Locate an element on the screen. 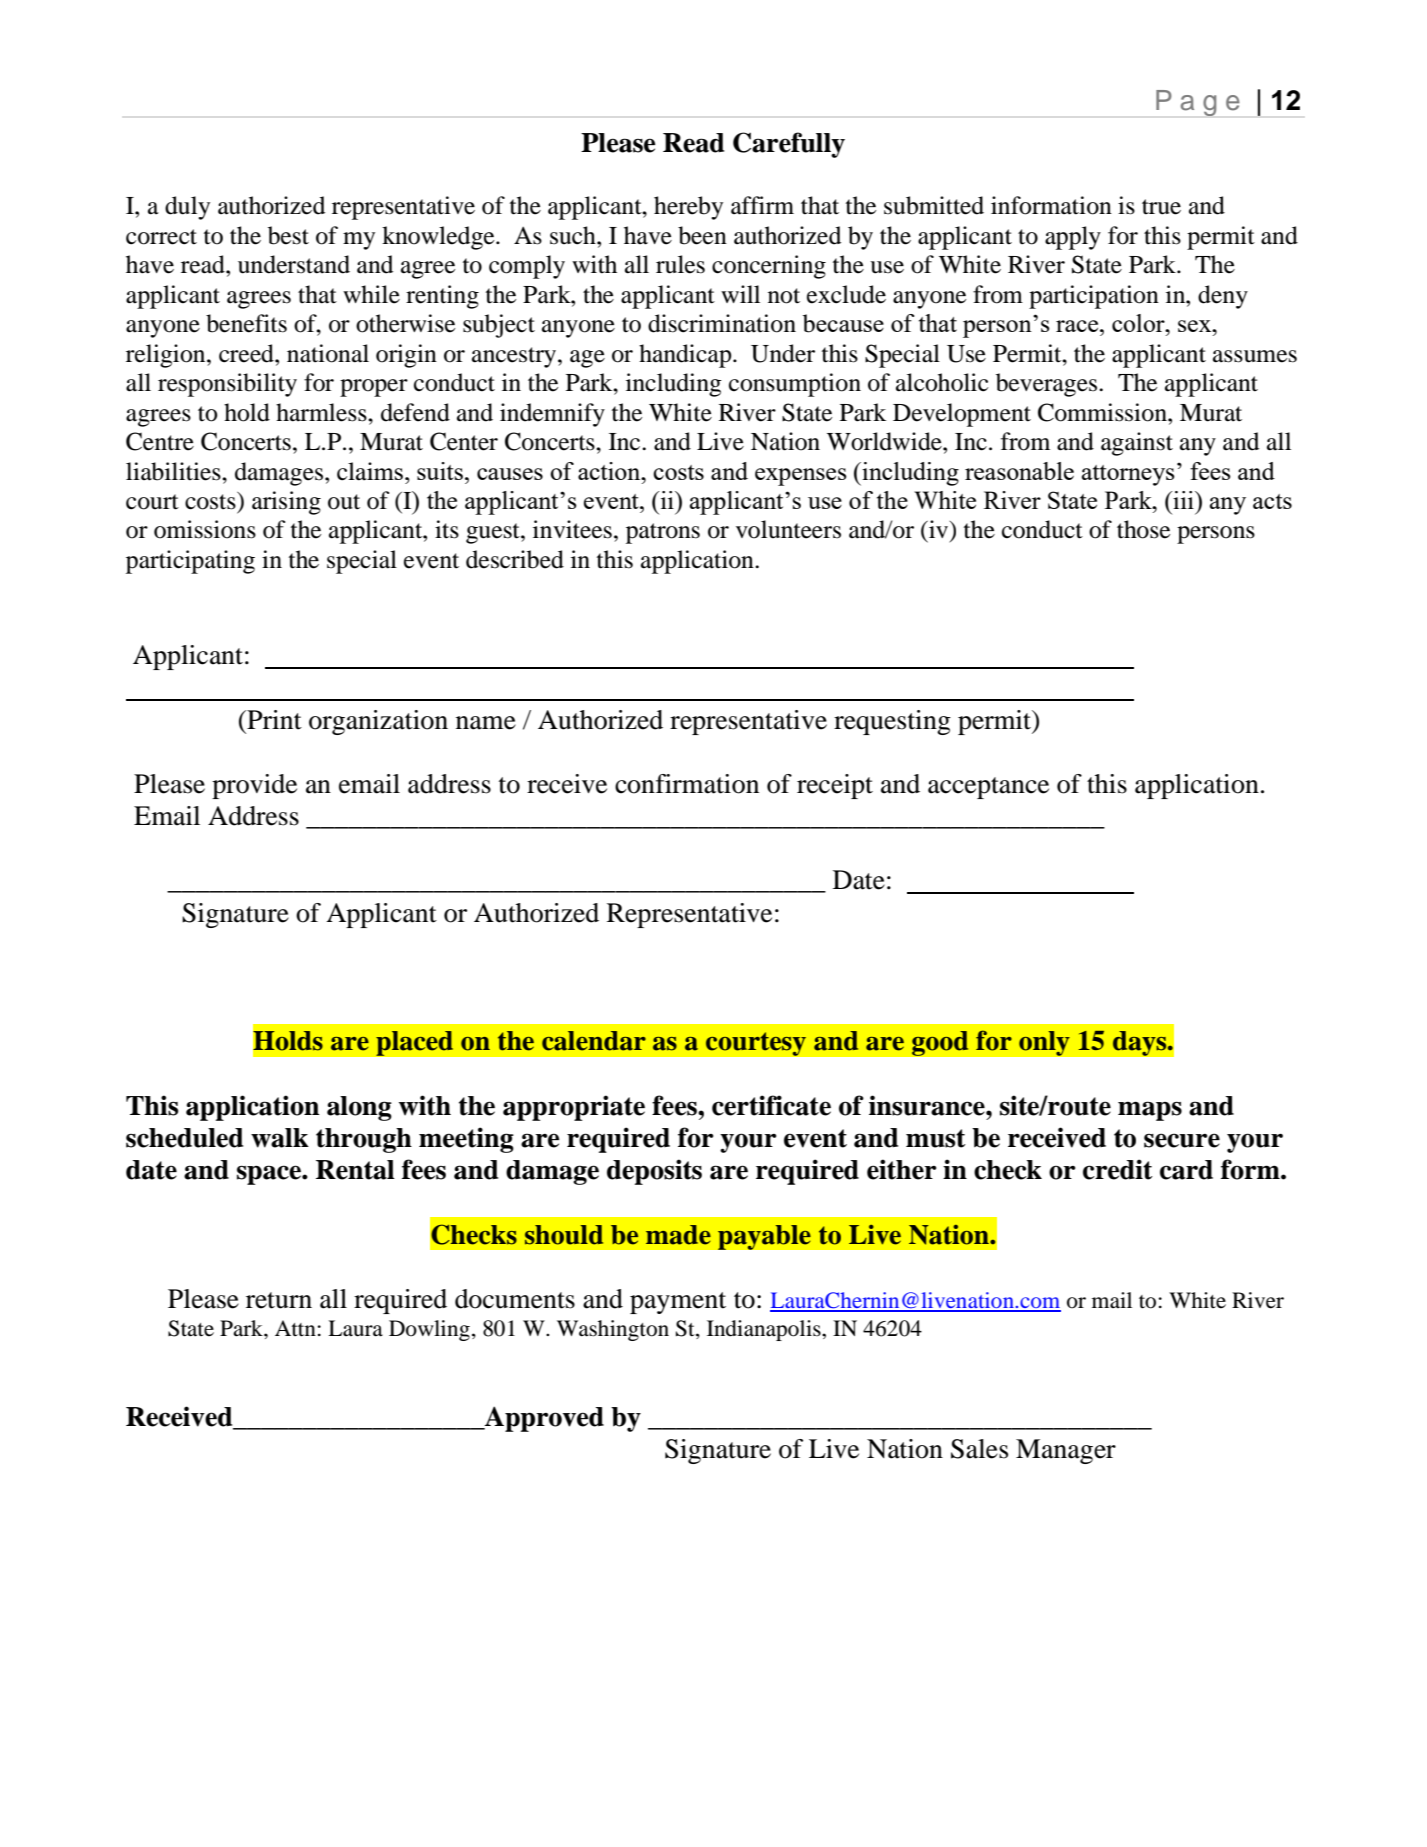 The width and height of the screenshot is (1427, 1847). hereby is located at coordinates (688, 208).
